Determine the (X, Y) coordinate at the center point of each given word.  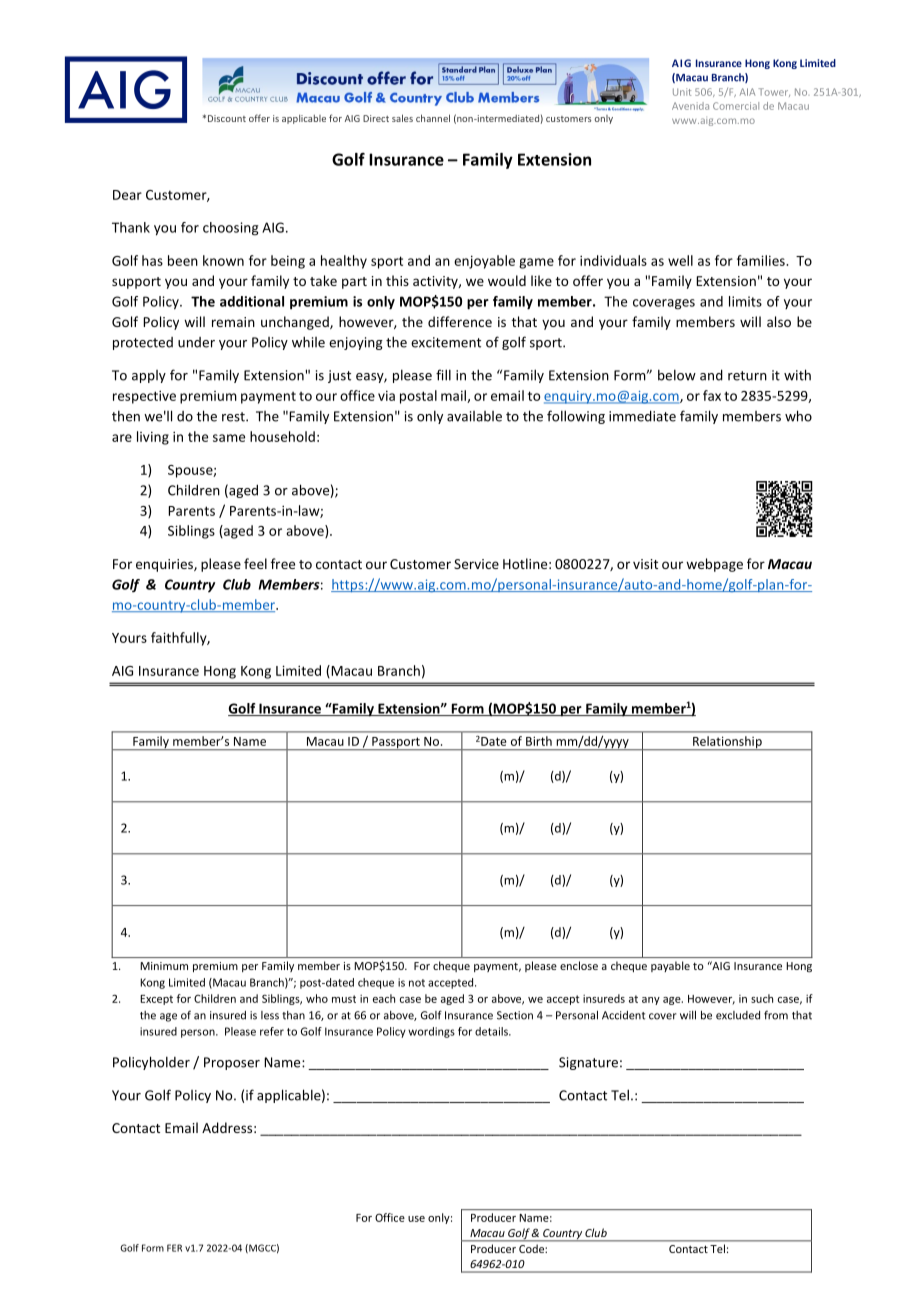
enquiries (165, 565)
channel (433, 118)
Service (476, 564)
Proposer (232, 1063)
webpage (714, 565)
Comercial (736, 106)
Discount (227, 118)
